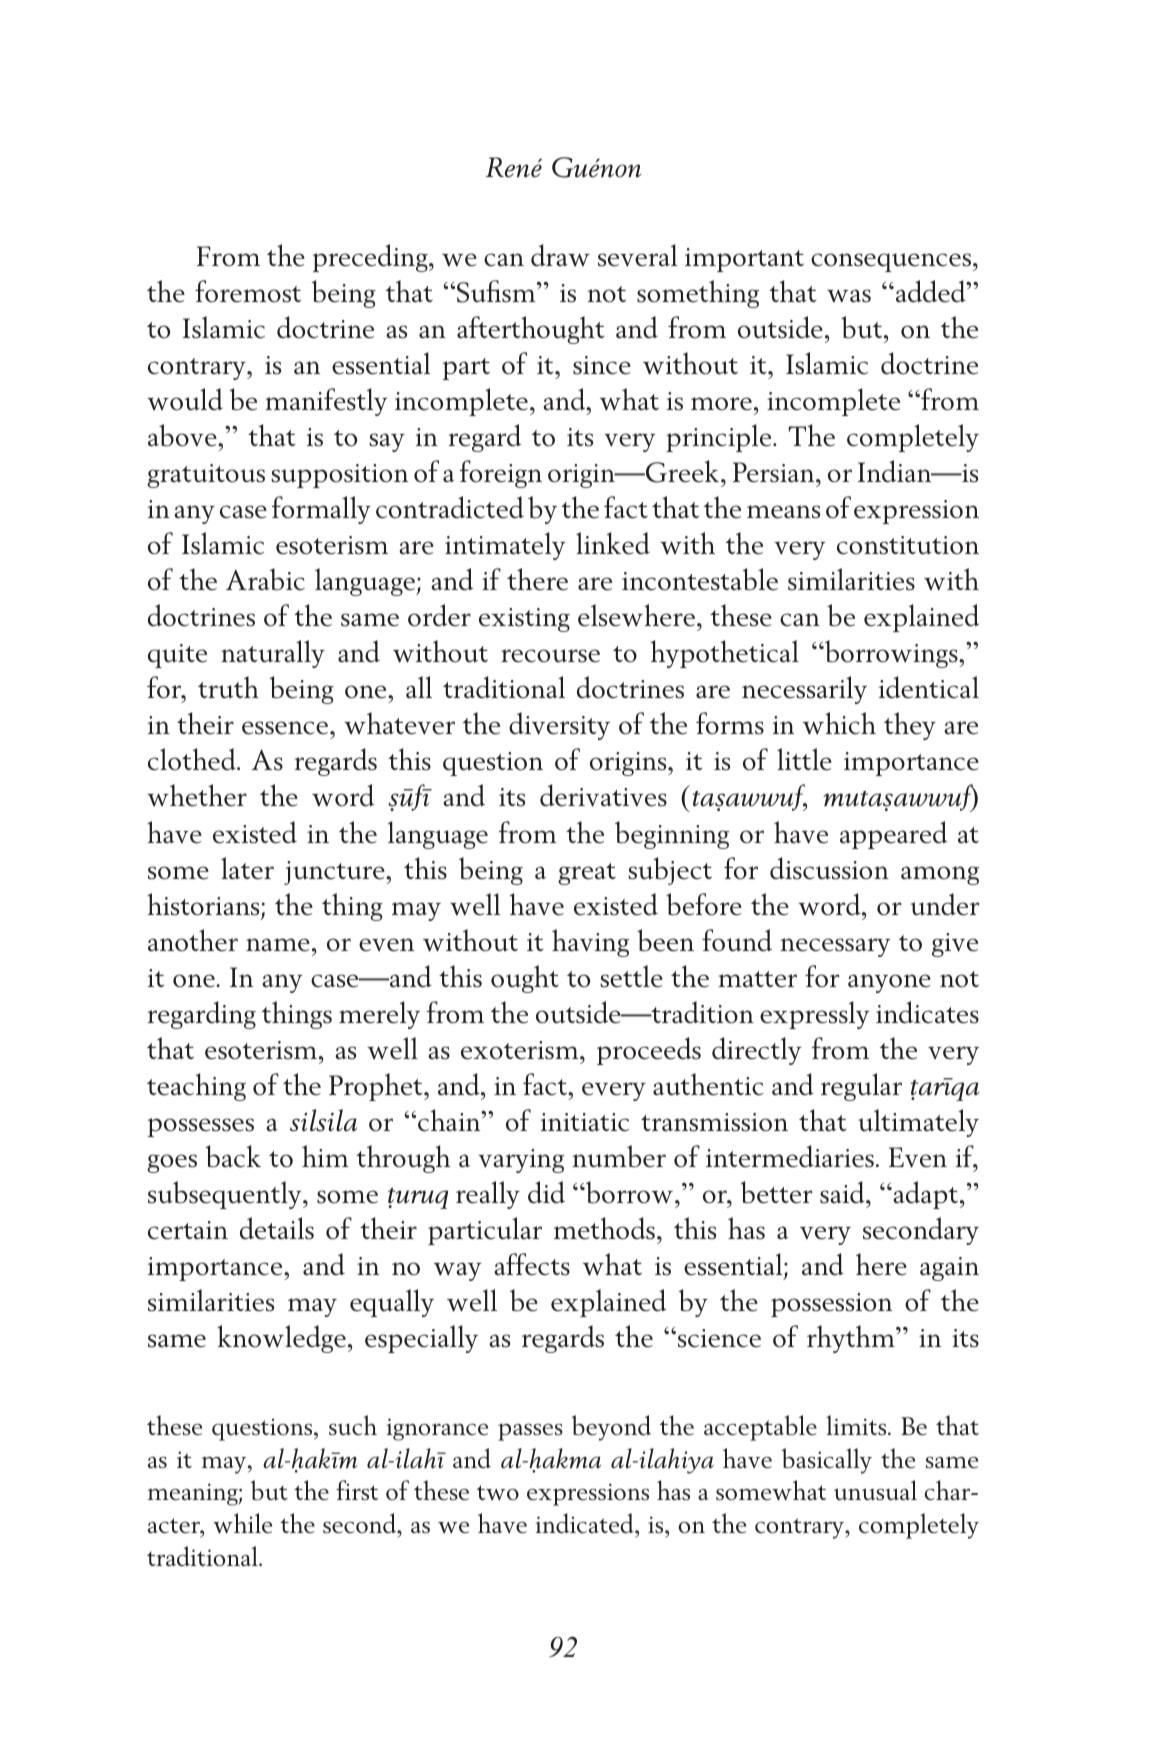 The height and width of the image is (1762, 1175). Describe the element at coordinates (649, 1051) in the image. I see `proceeds` at that location.
